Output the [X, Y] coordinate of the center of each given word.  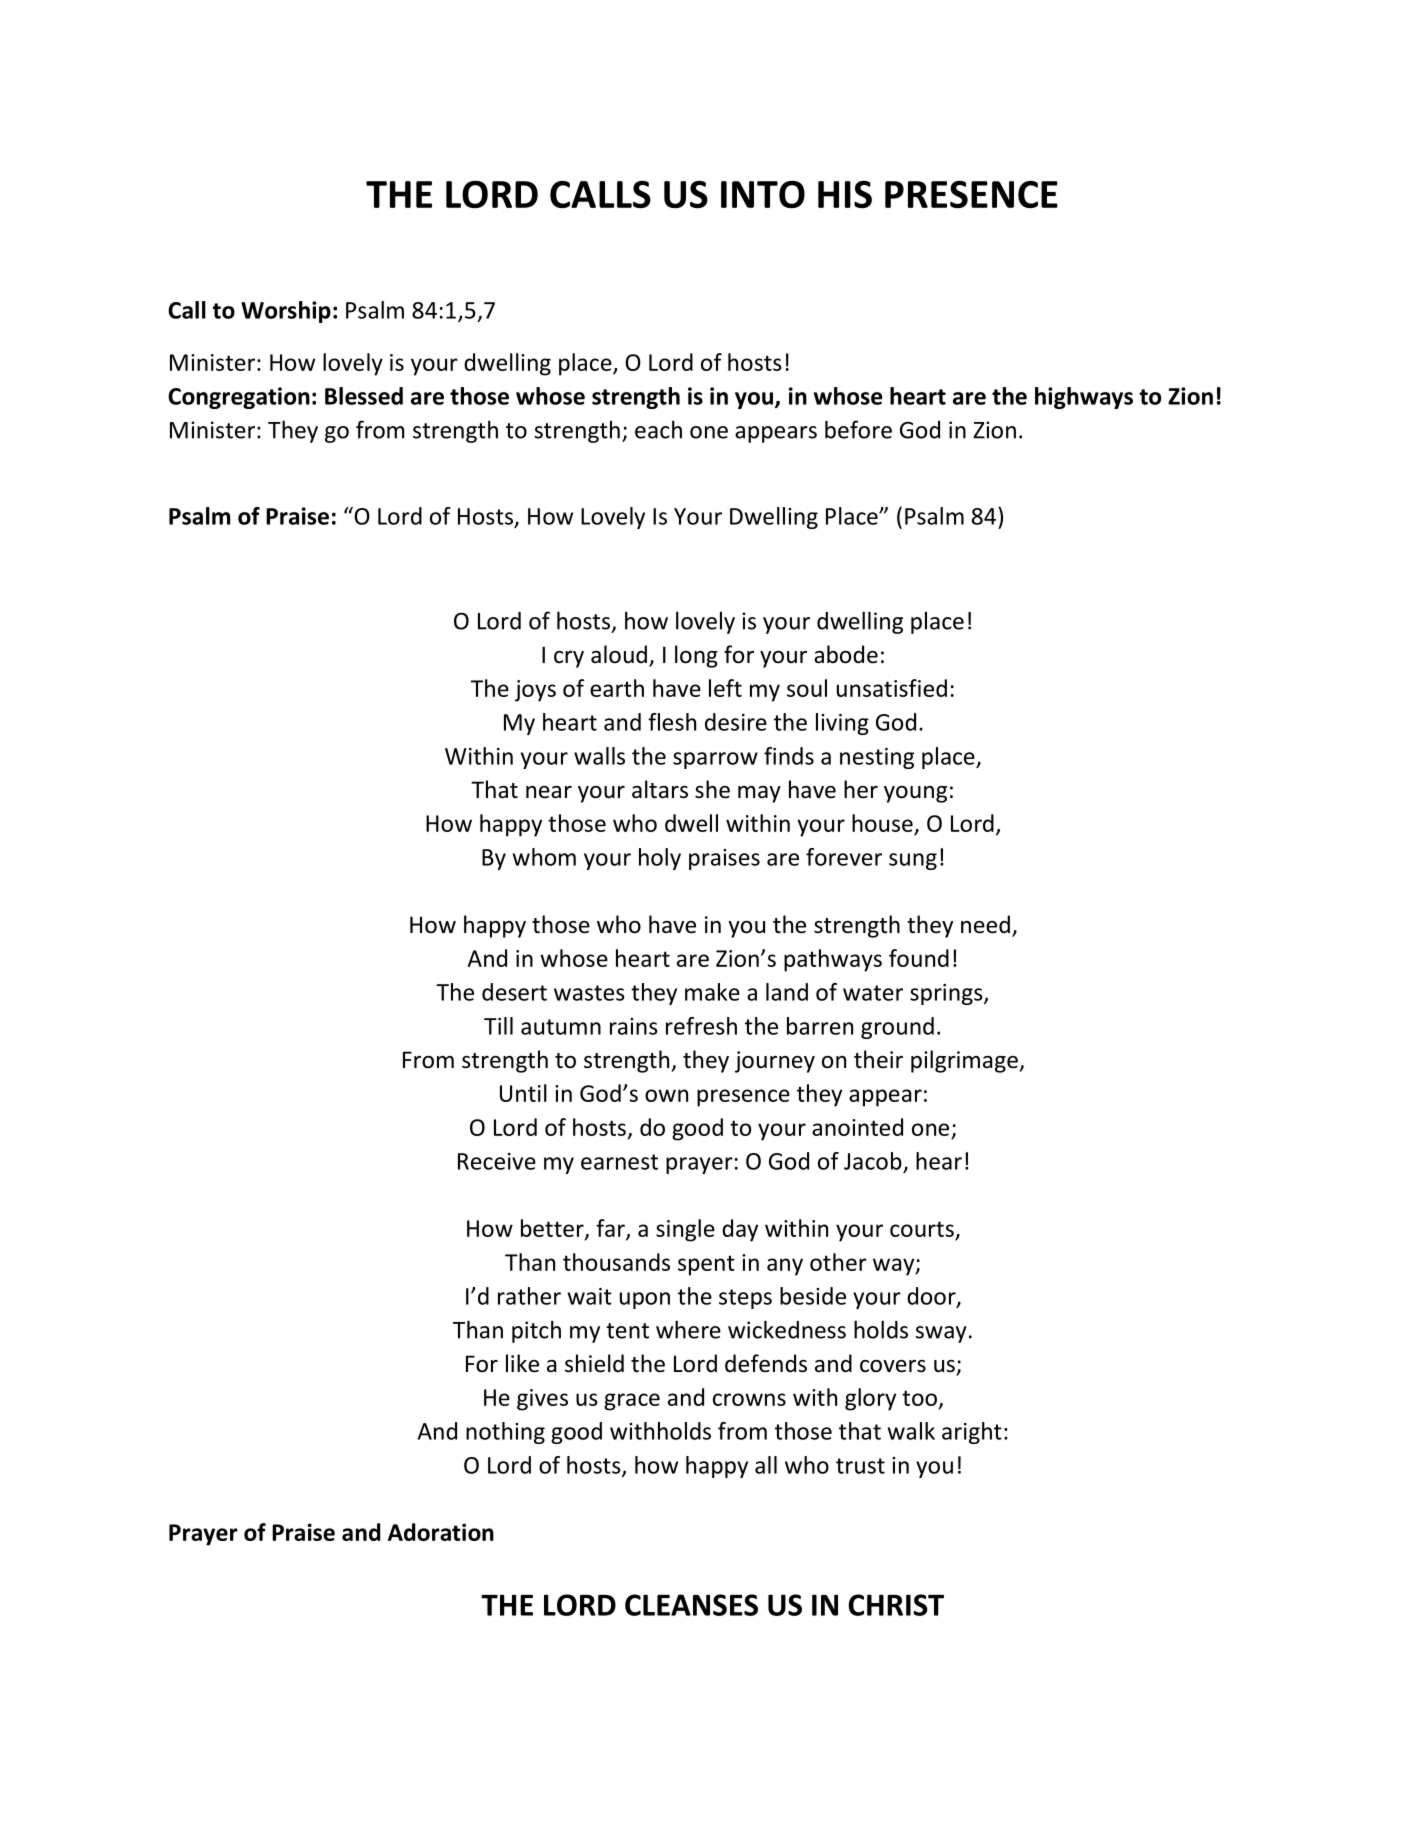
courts [923, 1230]
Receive [497, 1161]
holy [660, 859]
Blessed [364, 396]
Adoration [441, 1532]
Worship [286, 312]
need [985, 924]
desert [514, 992]
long [696, 656]
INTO [763, 194]
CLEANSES [691, 1605]
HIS [845, 194]
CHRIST [896, 1605]
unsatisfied [892, 688]
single [685, 1230]
